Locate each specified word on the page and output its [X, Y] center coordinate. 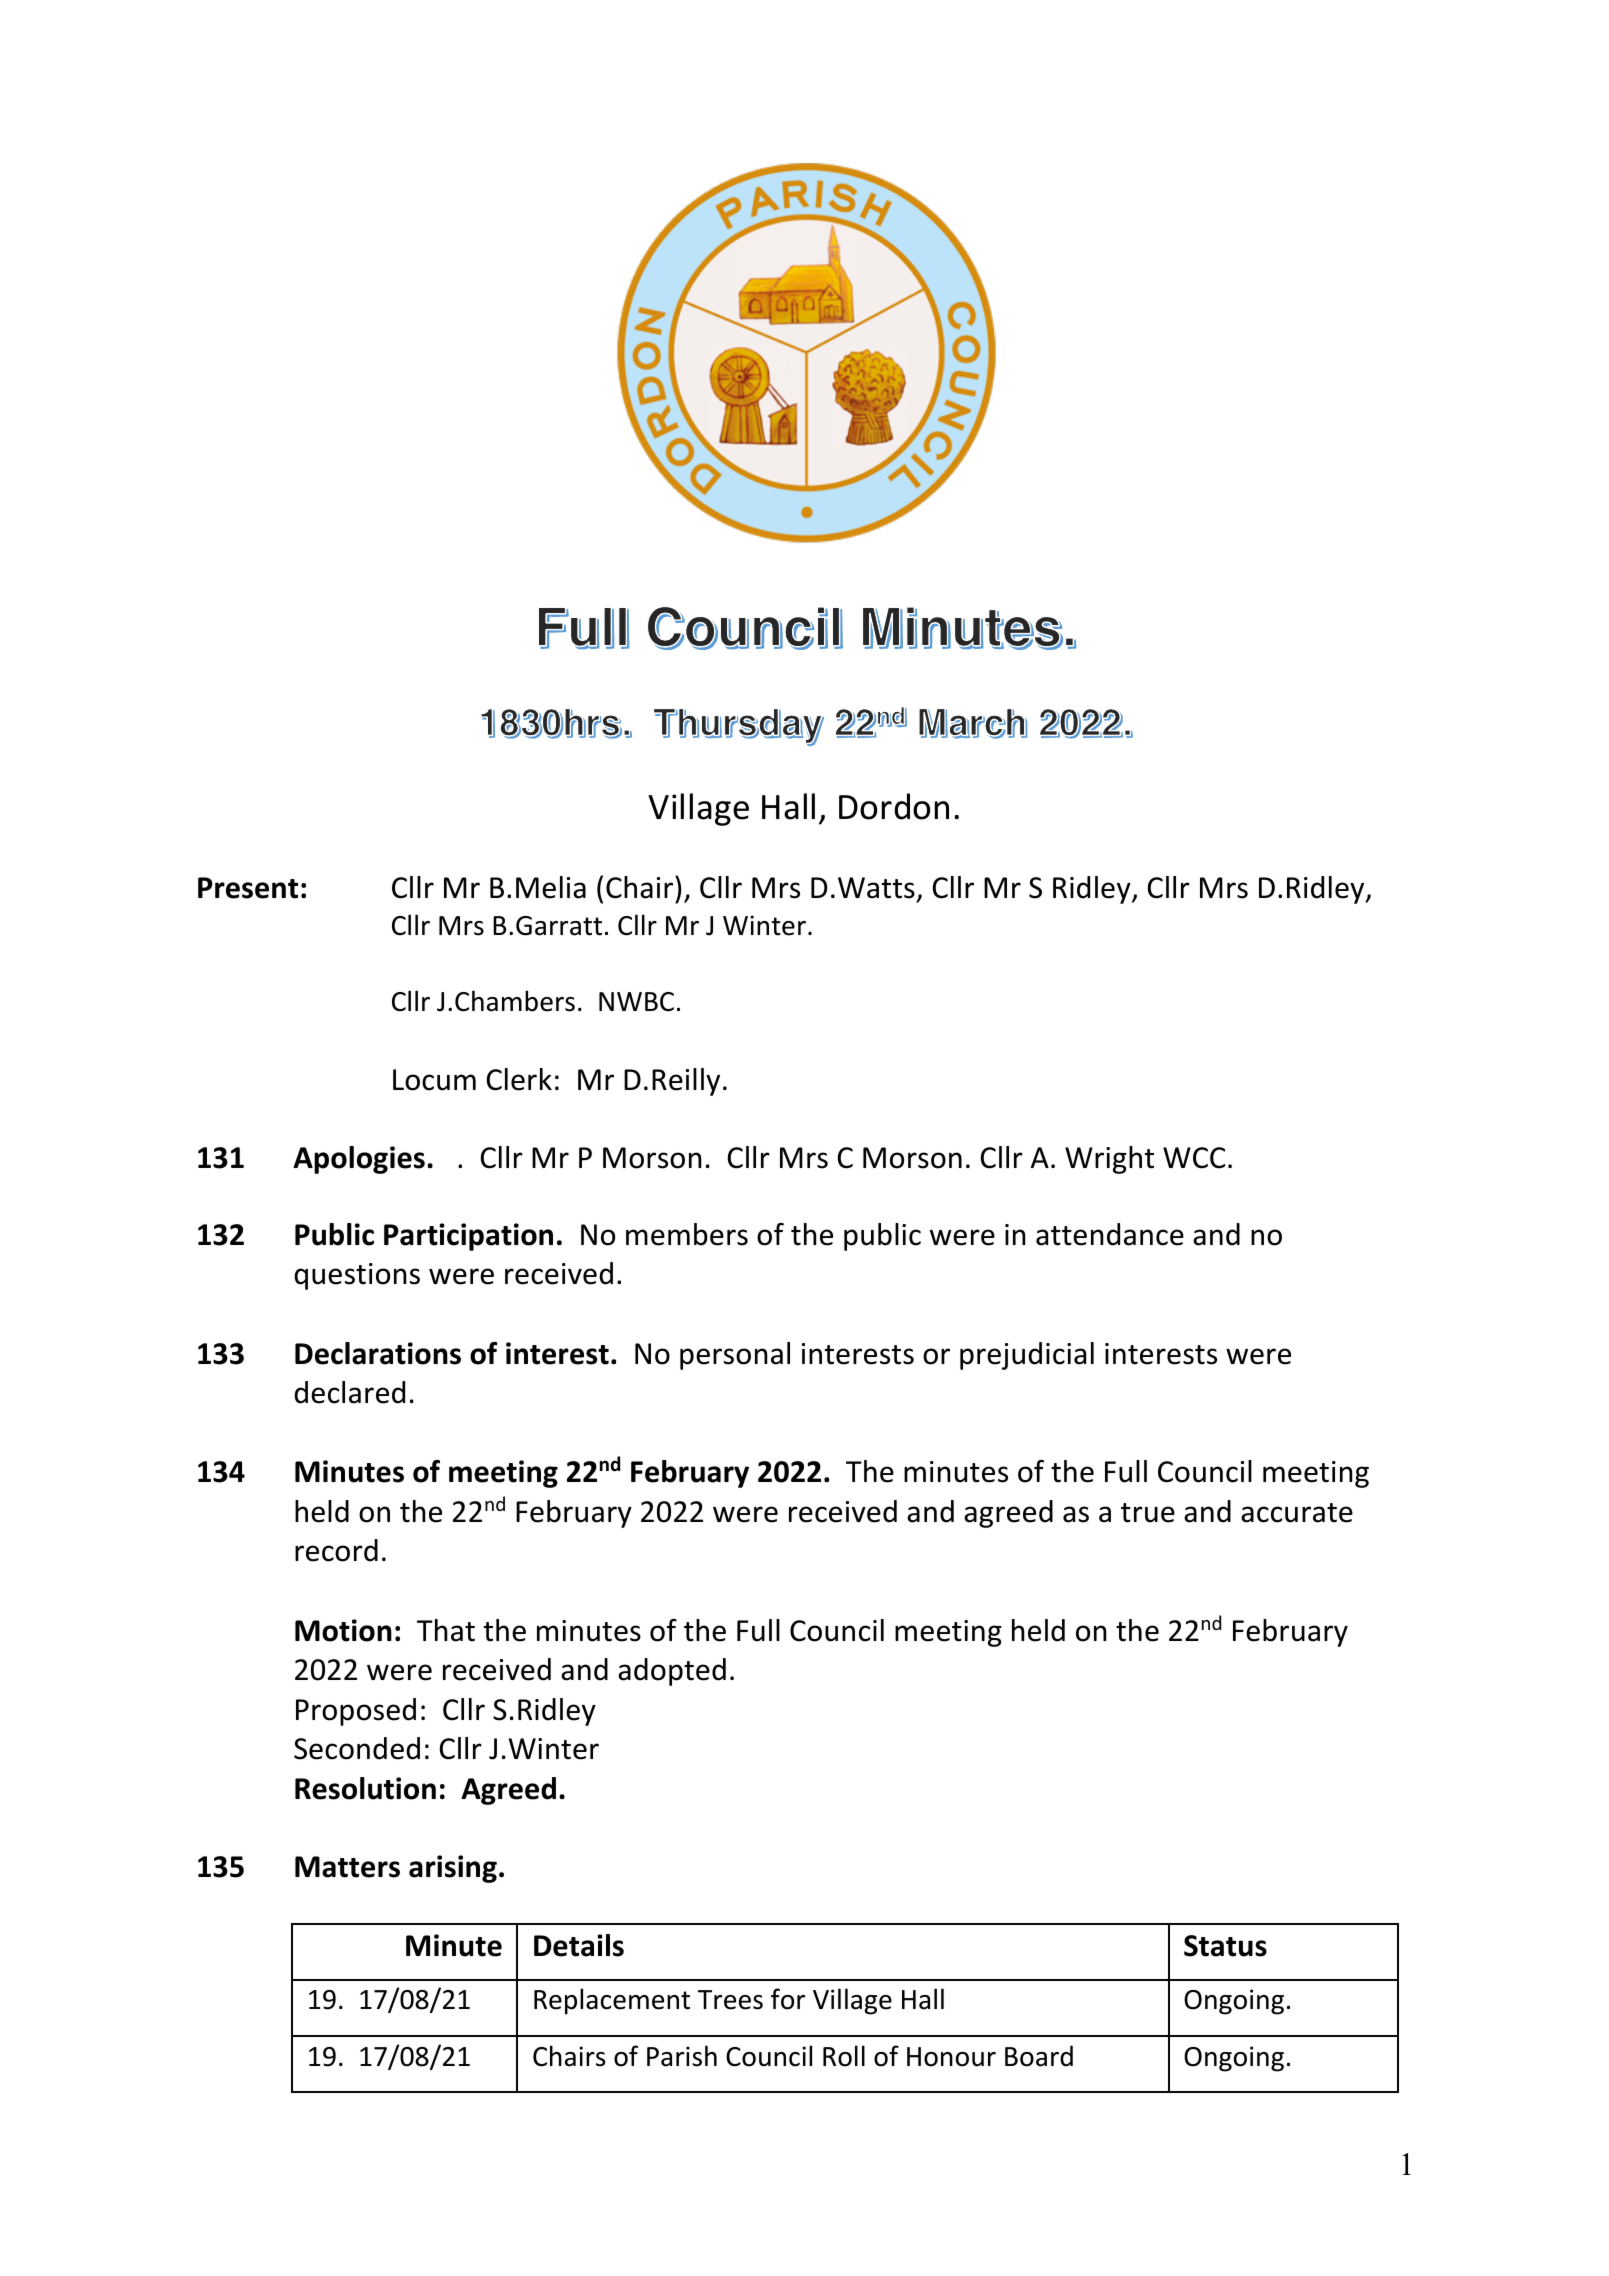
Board [1039, 2056]
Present [248, 888]
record [336, 1550]
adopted [672, 1672]
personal [735, 1356]
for [788, 1999]
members [687, 1234]
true [1148, 1513]
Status [1225, 1946]
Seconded [357, 1748]
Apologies [359, 1160]
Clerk [519, 1079]
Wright [1109, 1160]
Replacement [612, 2001]
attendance [1110, 1234]
